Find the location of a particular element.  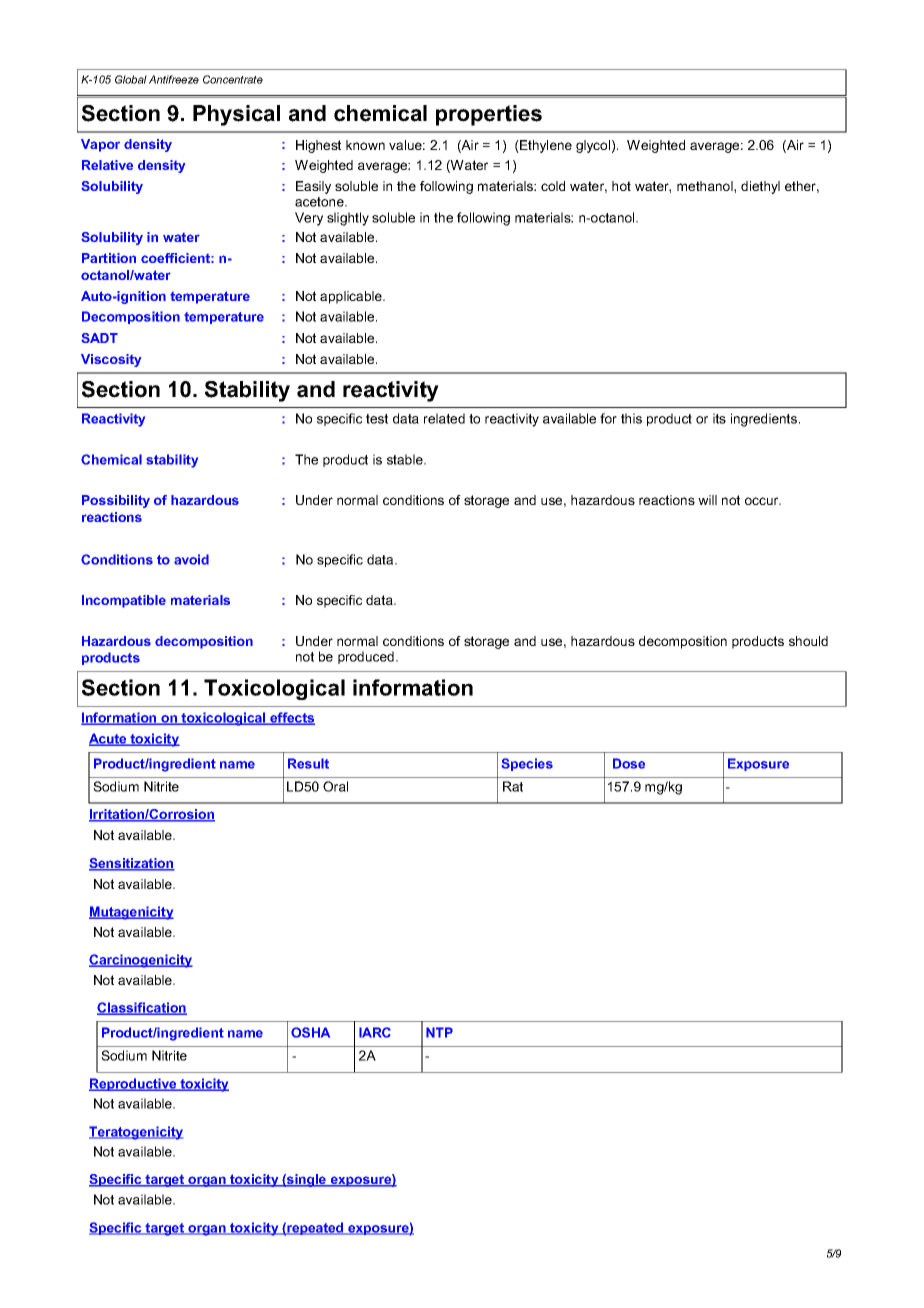

Antifreeze is located at coordinates (174, 79).
